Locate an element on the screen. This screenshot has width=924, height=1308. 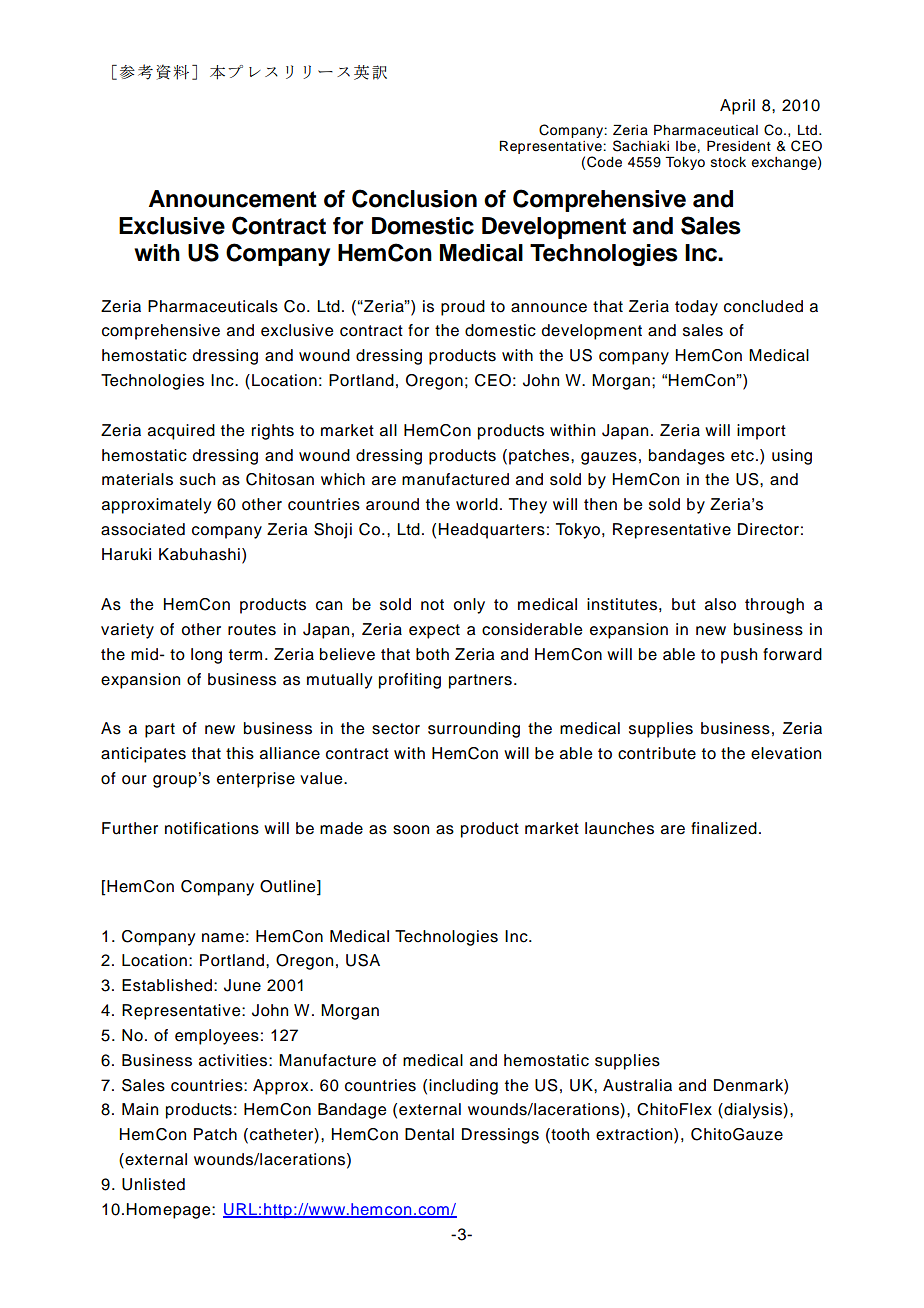
Code is located at coordinates (604, 162).
